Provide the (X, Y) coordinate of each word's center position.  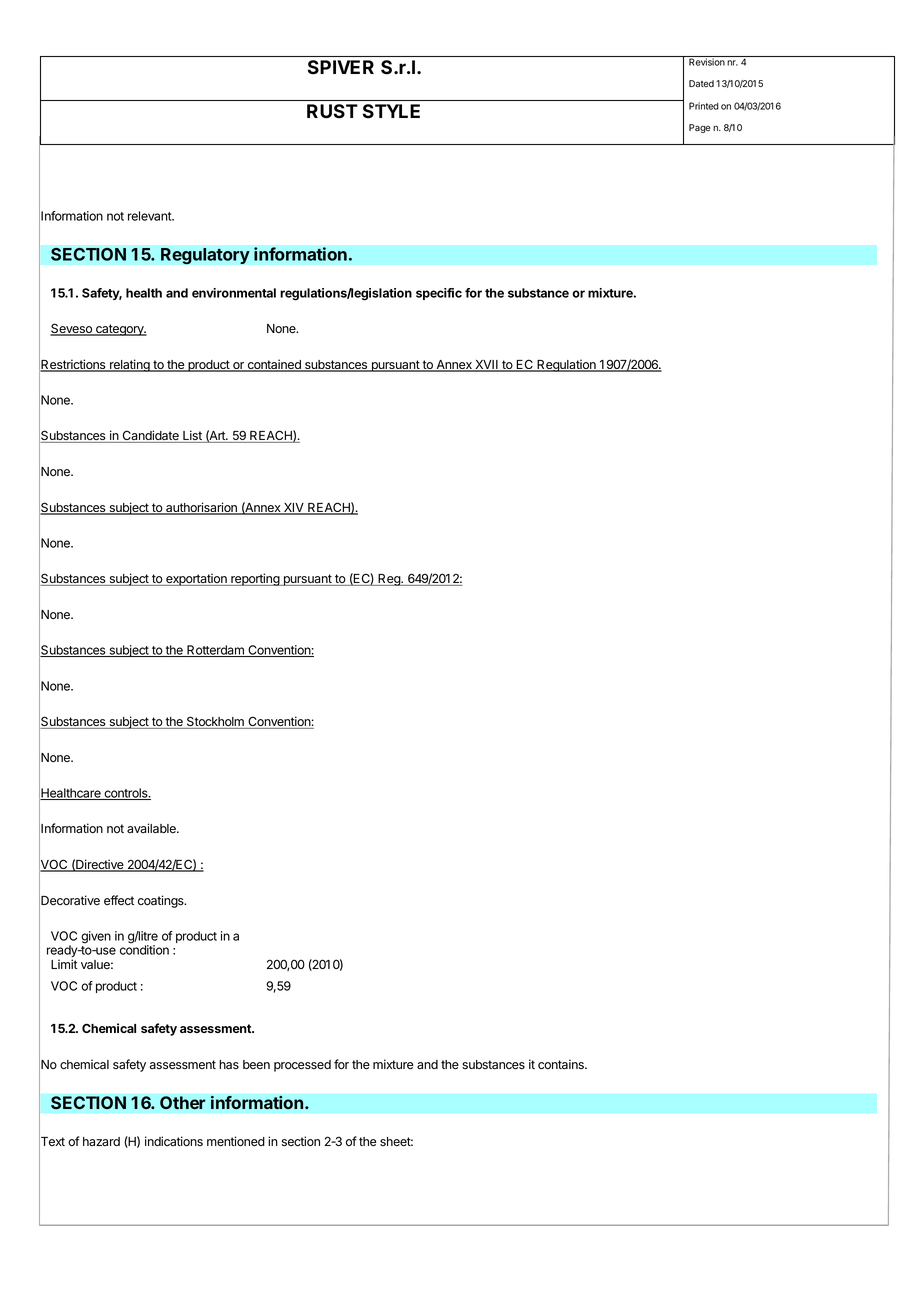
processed (302, 1066)
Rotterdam (215, 651)
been (256, 1064)
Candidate (150, 436)
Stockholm (215, 722)
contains (562, 1064)
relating (130, 365)
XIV (294, 509)
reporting (255, 579)
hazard (101, 1141)
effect (119, 900)
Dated (701, 83)
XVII (486, 366)
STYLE (391, 111)
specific (439, 294)
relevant (150, 216)
